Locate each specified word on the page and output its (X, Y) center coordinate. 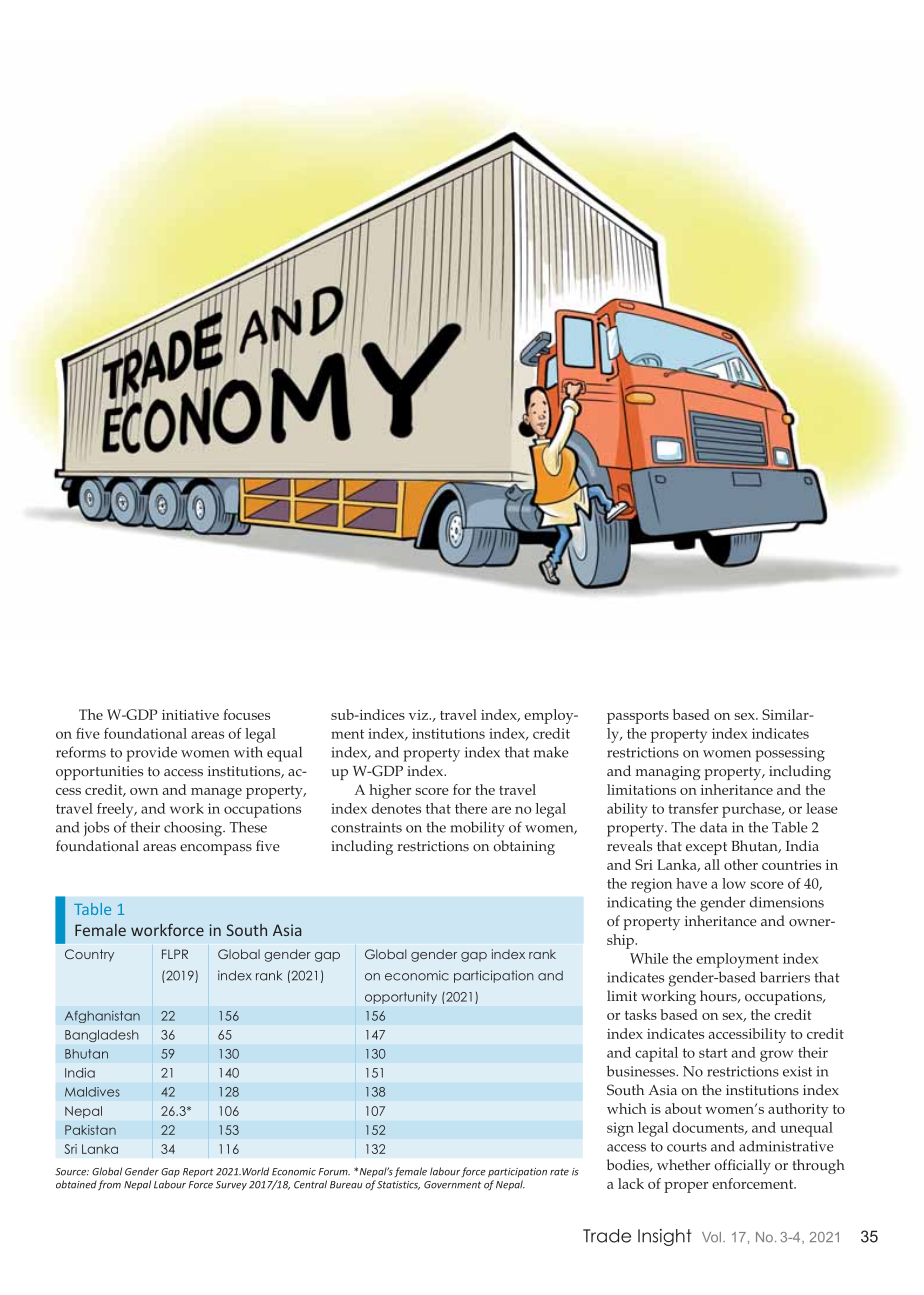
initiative (190, 715)
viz (419, 715)
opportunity (401, 998)
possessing (790, 754)
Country (89, 955)
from (109, 1185)
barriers (785, 977)
